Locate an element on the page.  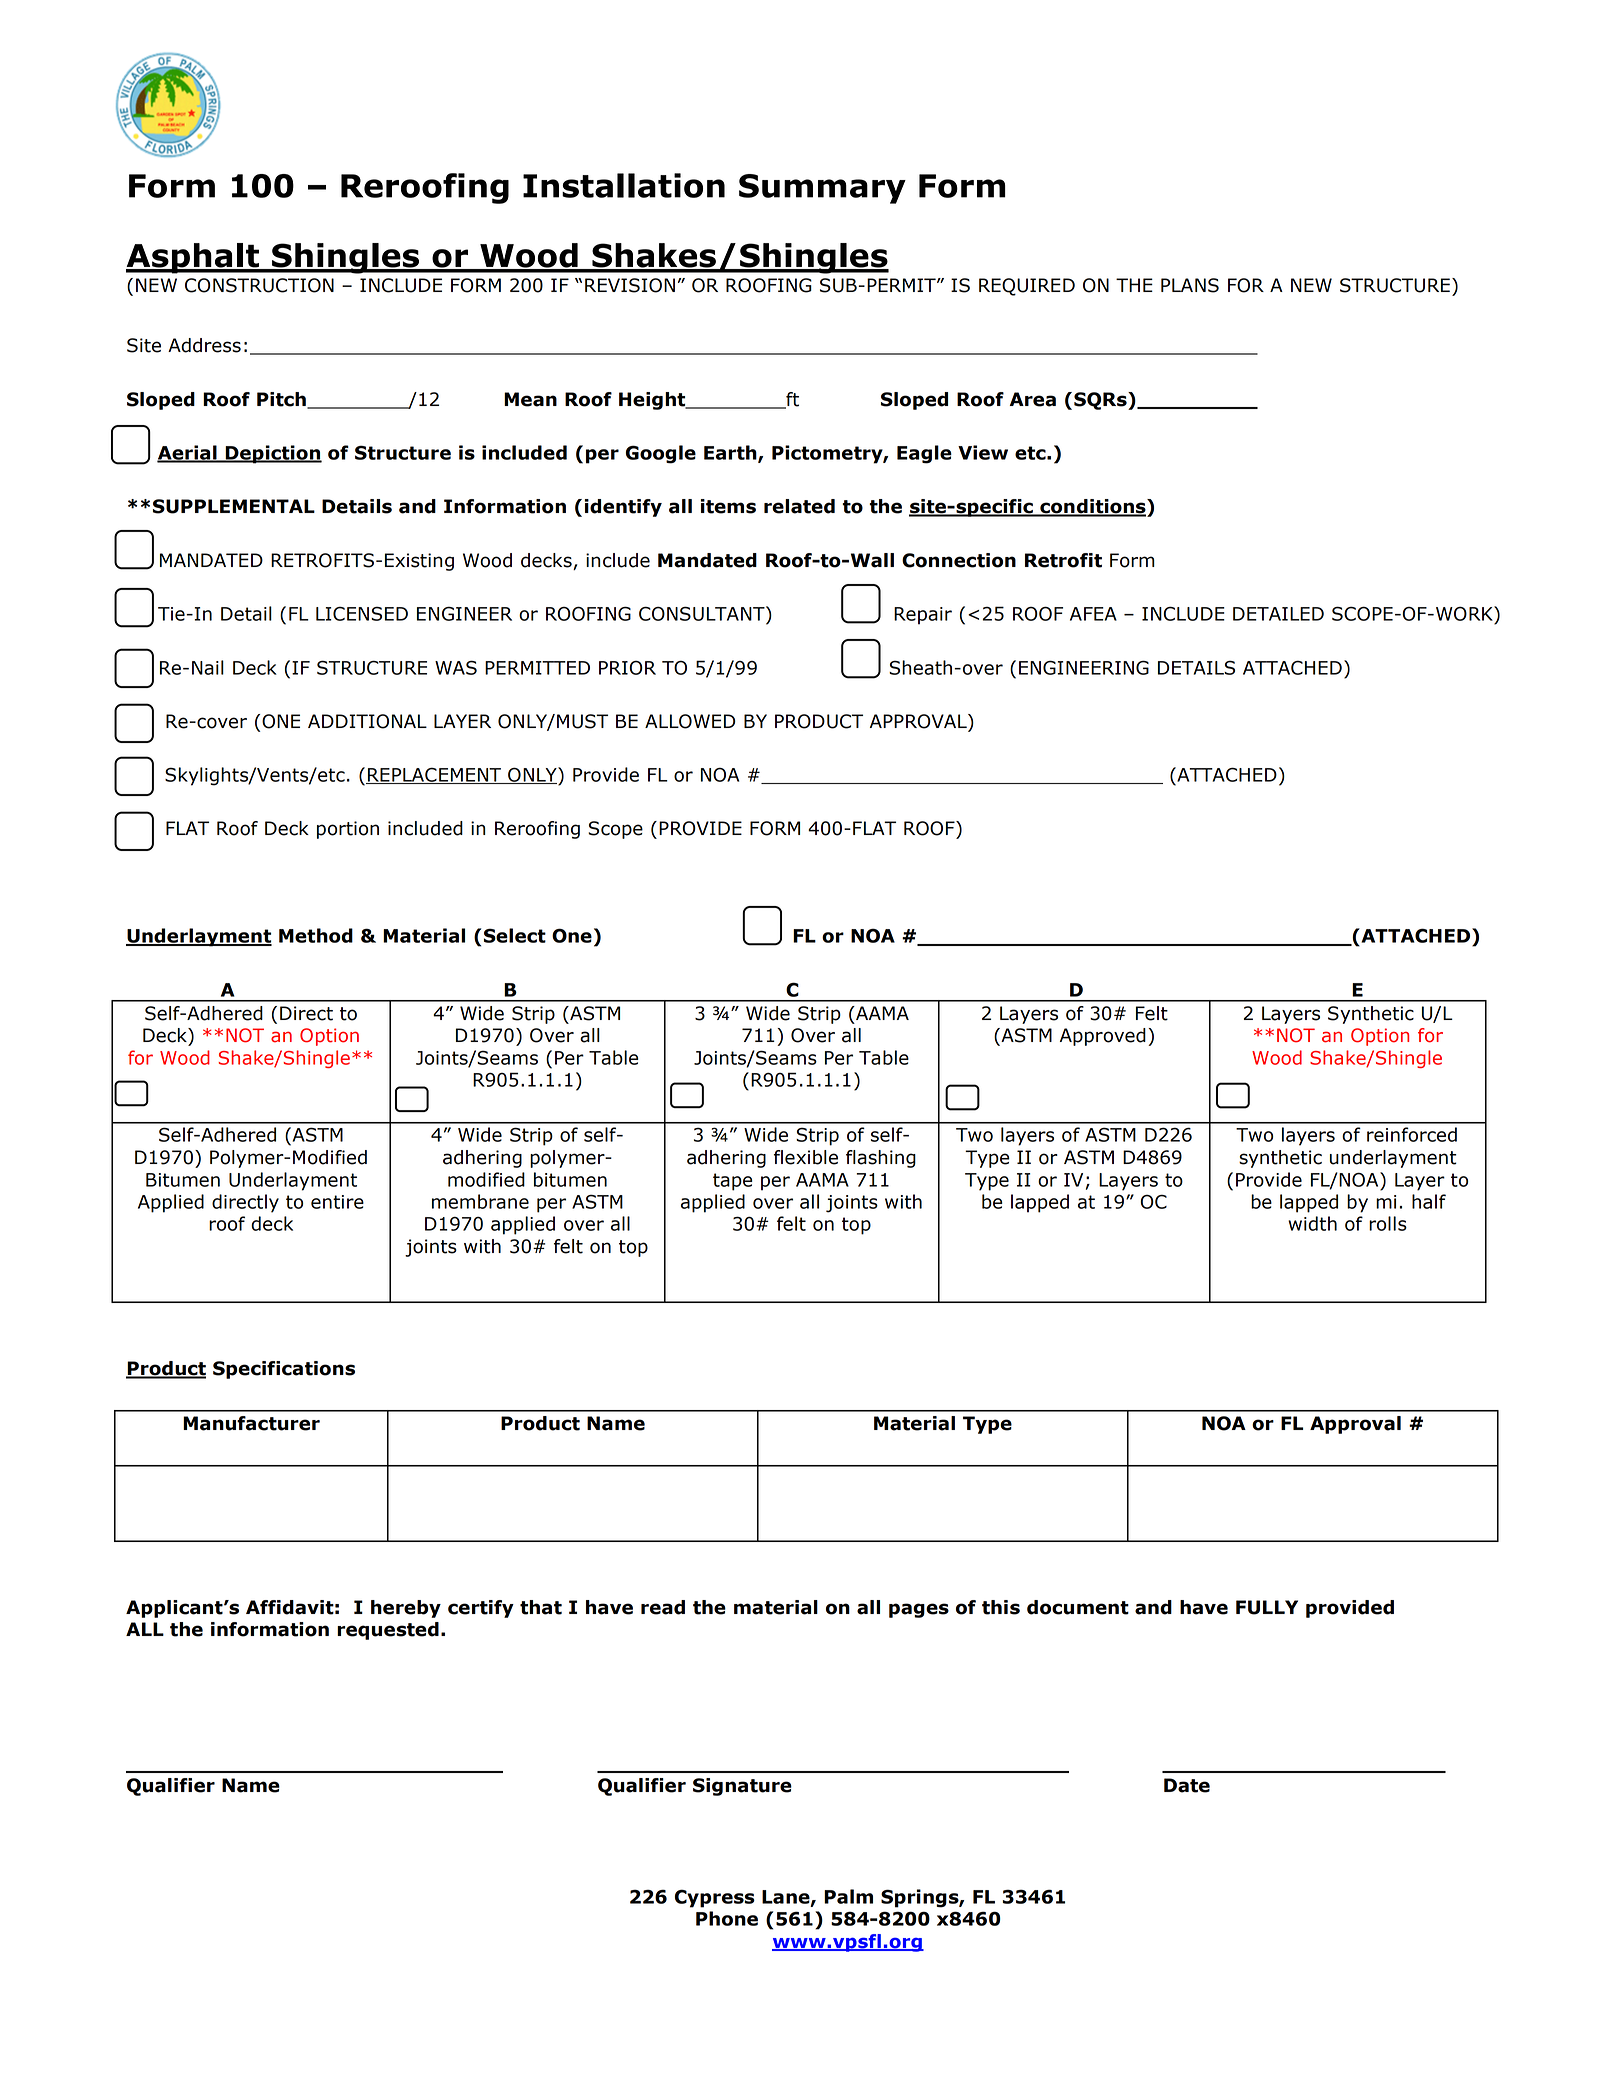
CONSTRUCTION is located at coordinates (259, 285).
